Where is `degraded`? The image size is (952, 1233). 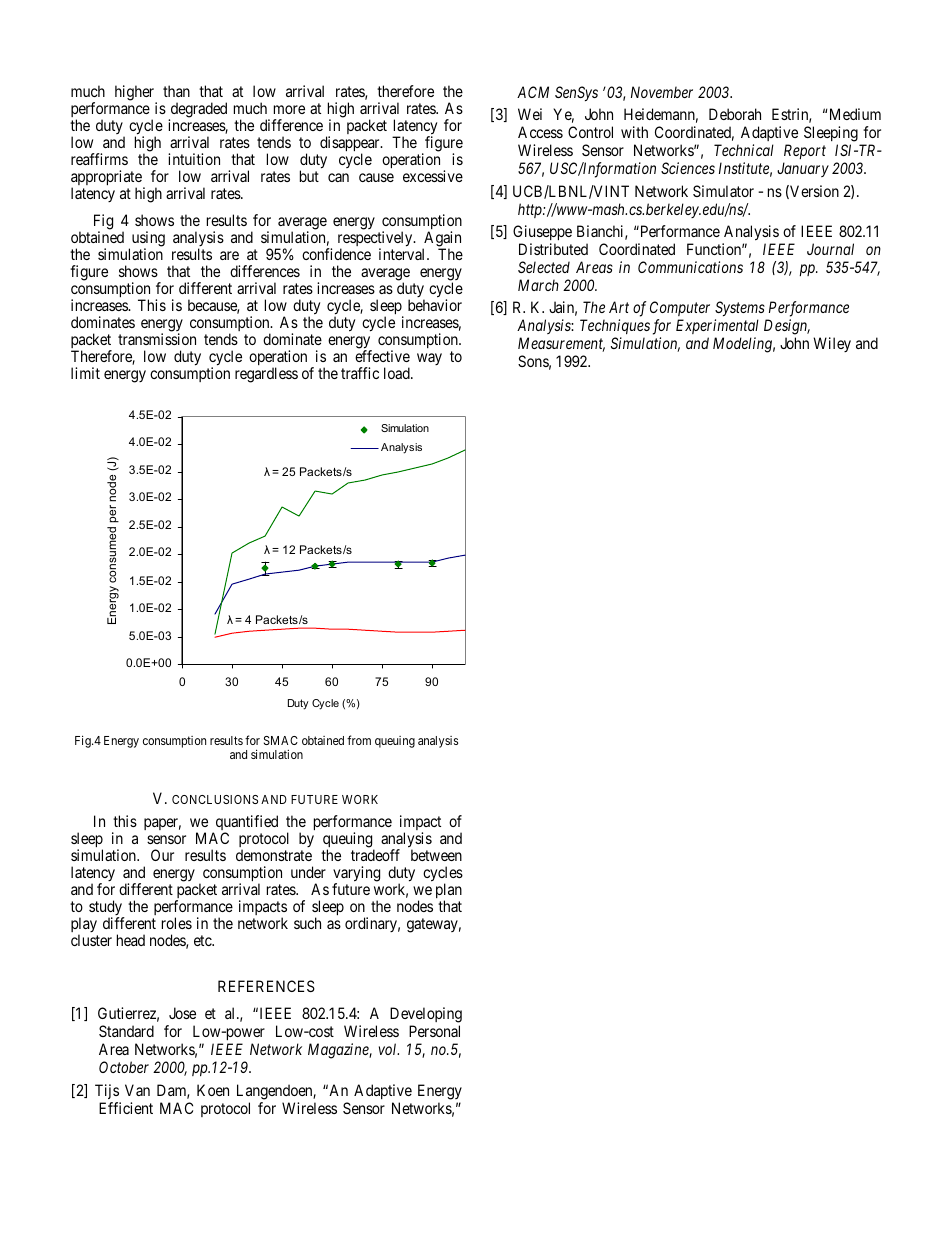 degraded is located at coordinates (197, 111).
